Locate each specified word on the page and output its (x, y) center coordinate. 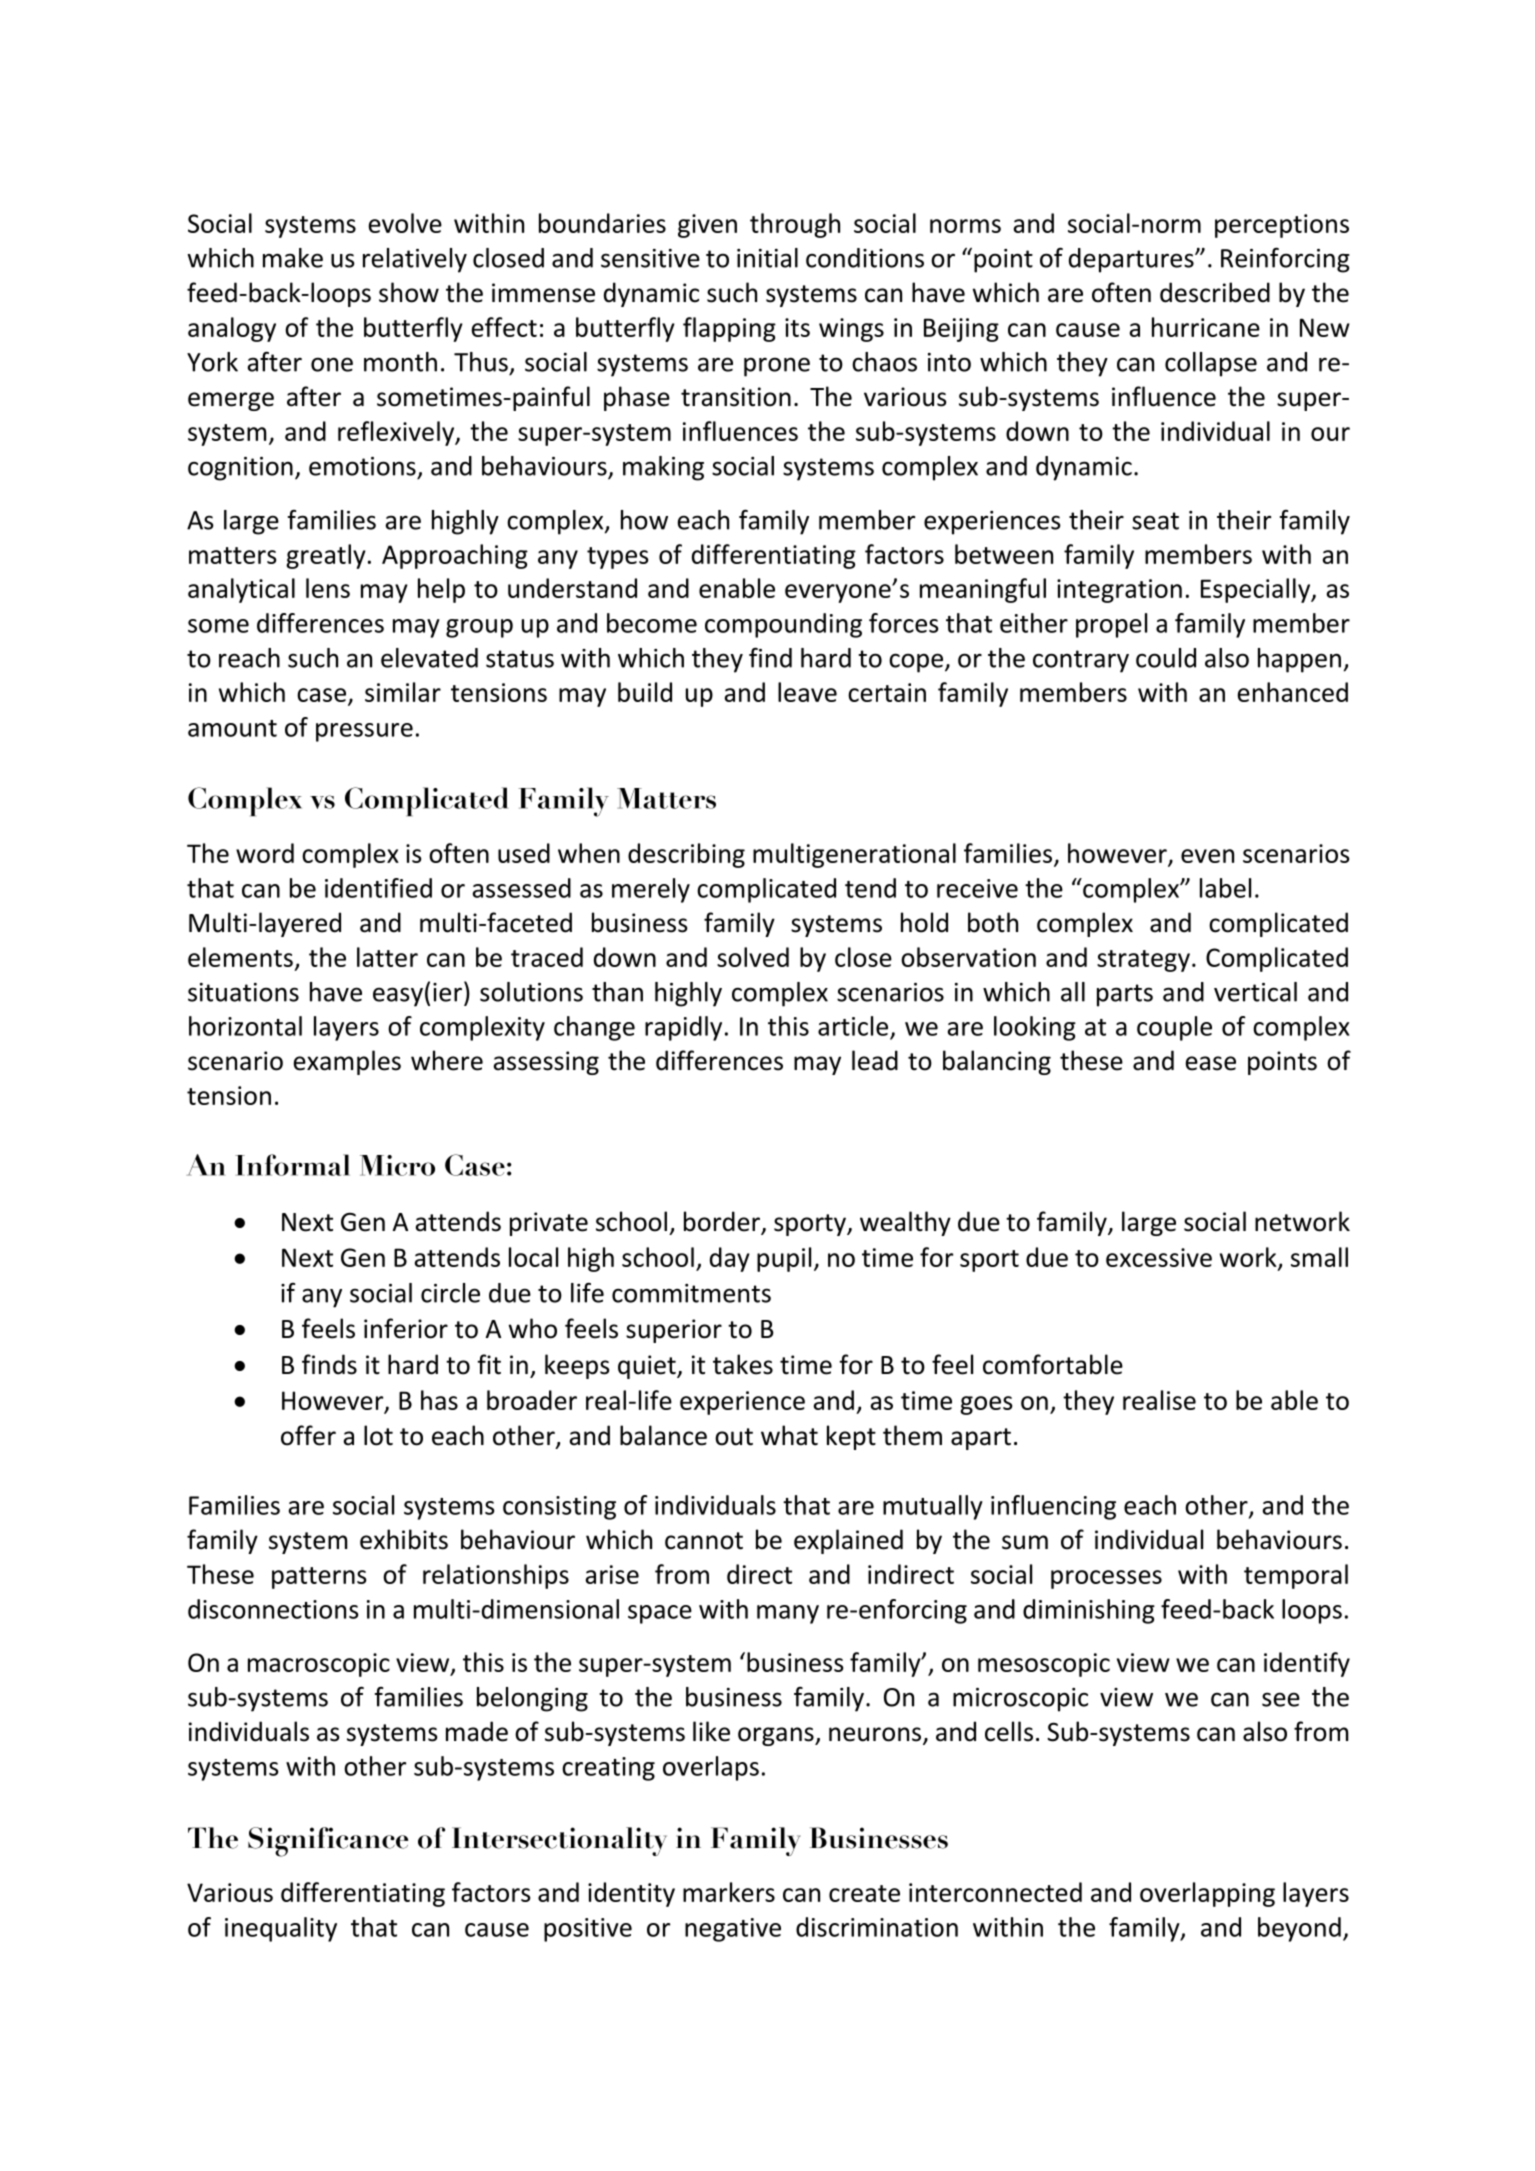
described (1215, 292)
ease (1211, 1063)
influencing (1053, 1507)
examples (347, 1062)
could (1166, 658)
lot (378, 1435)
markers (729, 1892)
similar (403, 692)
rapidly (683, 1028)
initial (767, 258)
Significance (328, 1842)
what (789, 1435)
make (293, 258)
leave (807, 692)
